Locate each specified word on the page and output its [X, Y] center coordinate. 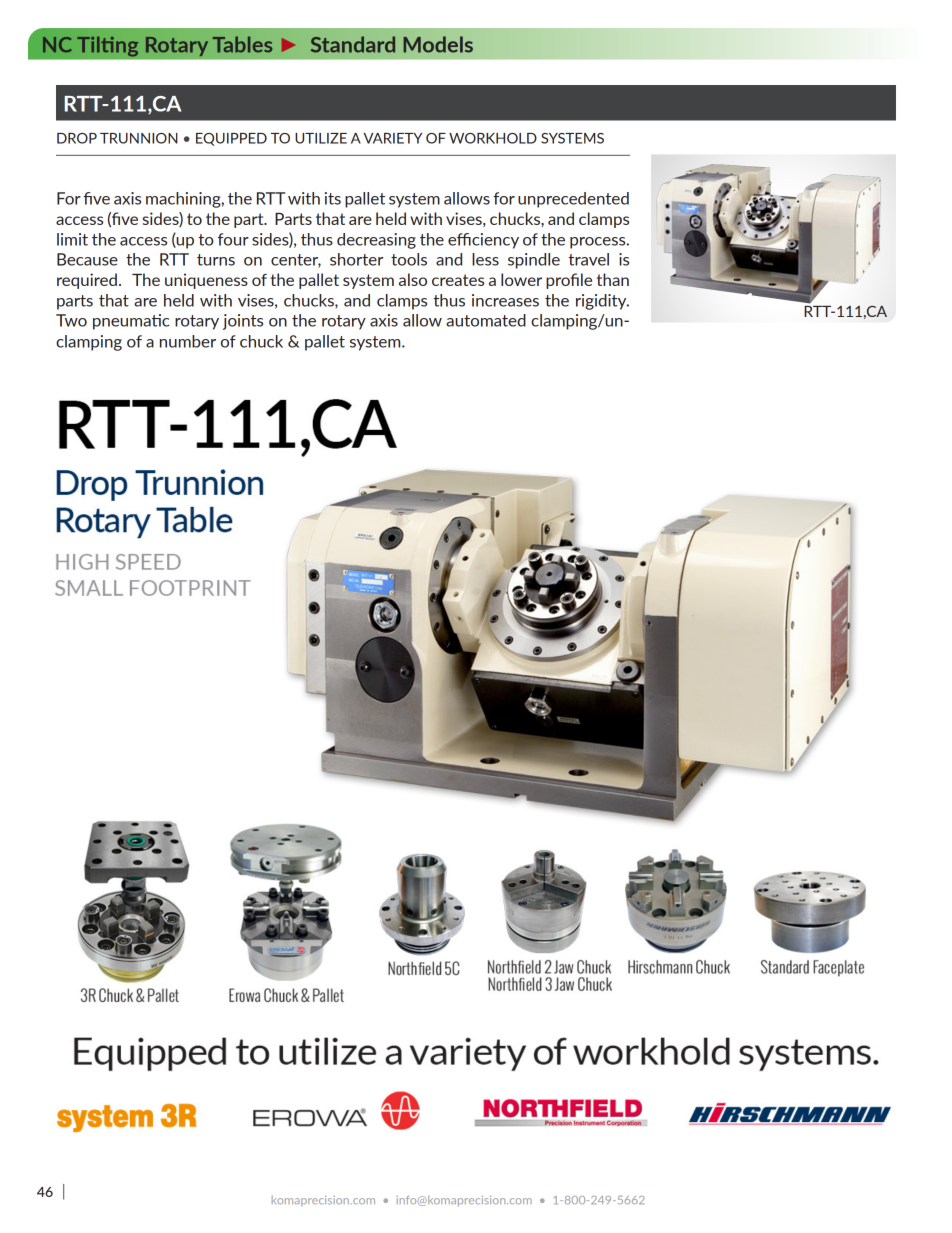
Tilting [108, 46]
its [333, 198]
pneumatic [131, 322]
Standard [353, 44]
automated [486, 320]
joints [243, 322]
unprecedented [573, 200]
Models [438, 44]
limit [72, 239]
